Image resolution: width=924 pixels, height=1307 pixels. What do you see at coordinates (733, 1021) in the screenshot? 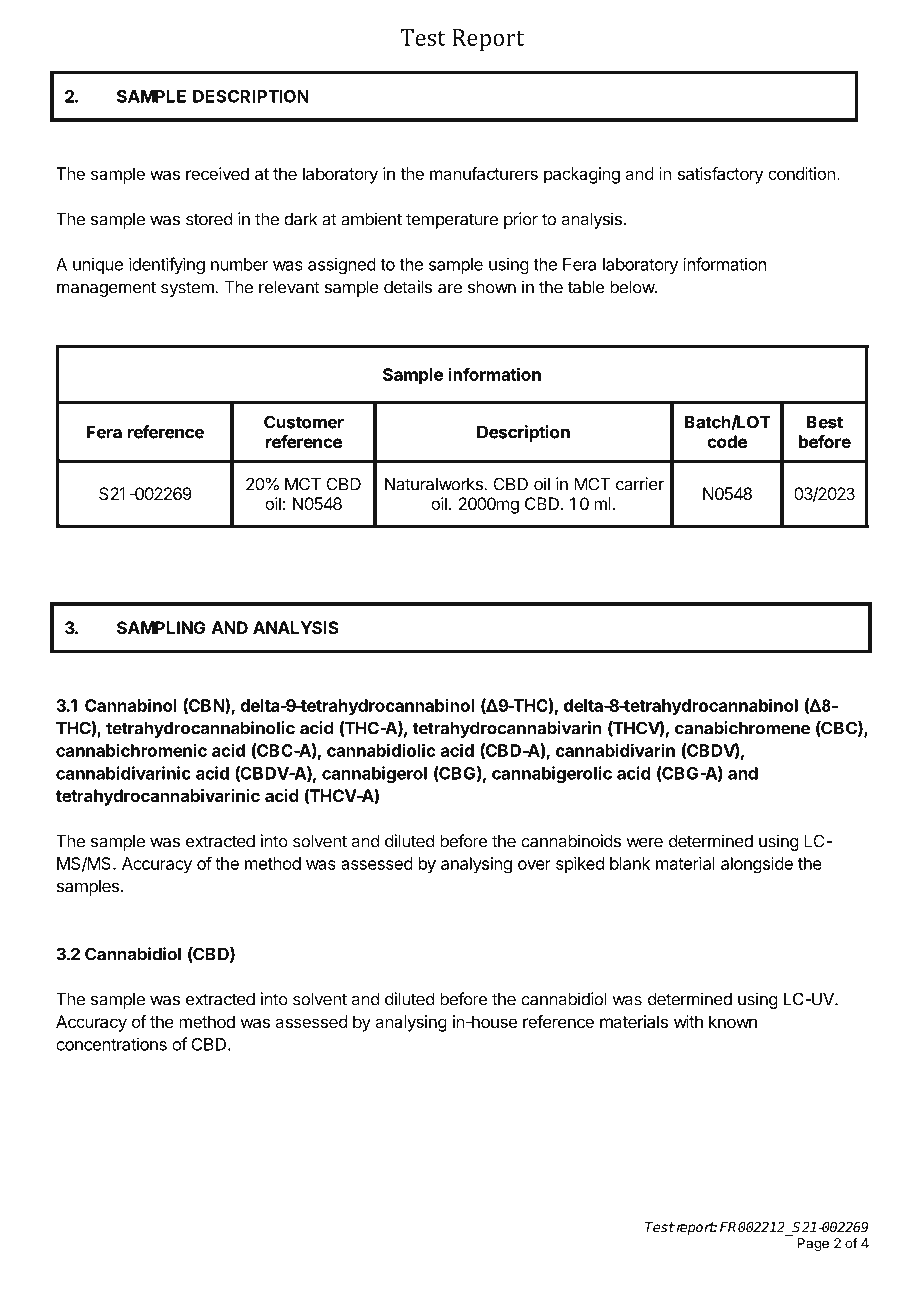
I see `known` at bounding box center [733, 1021].
